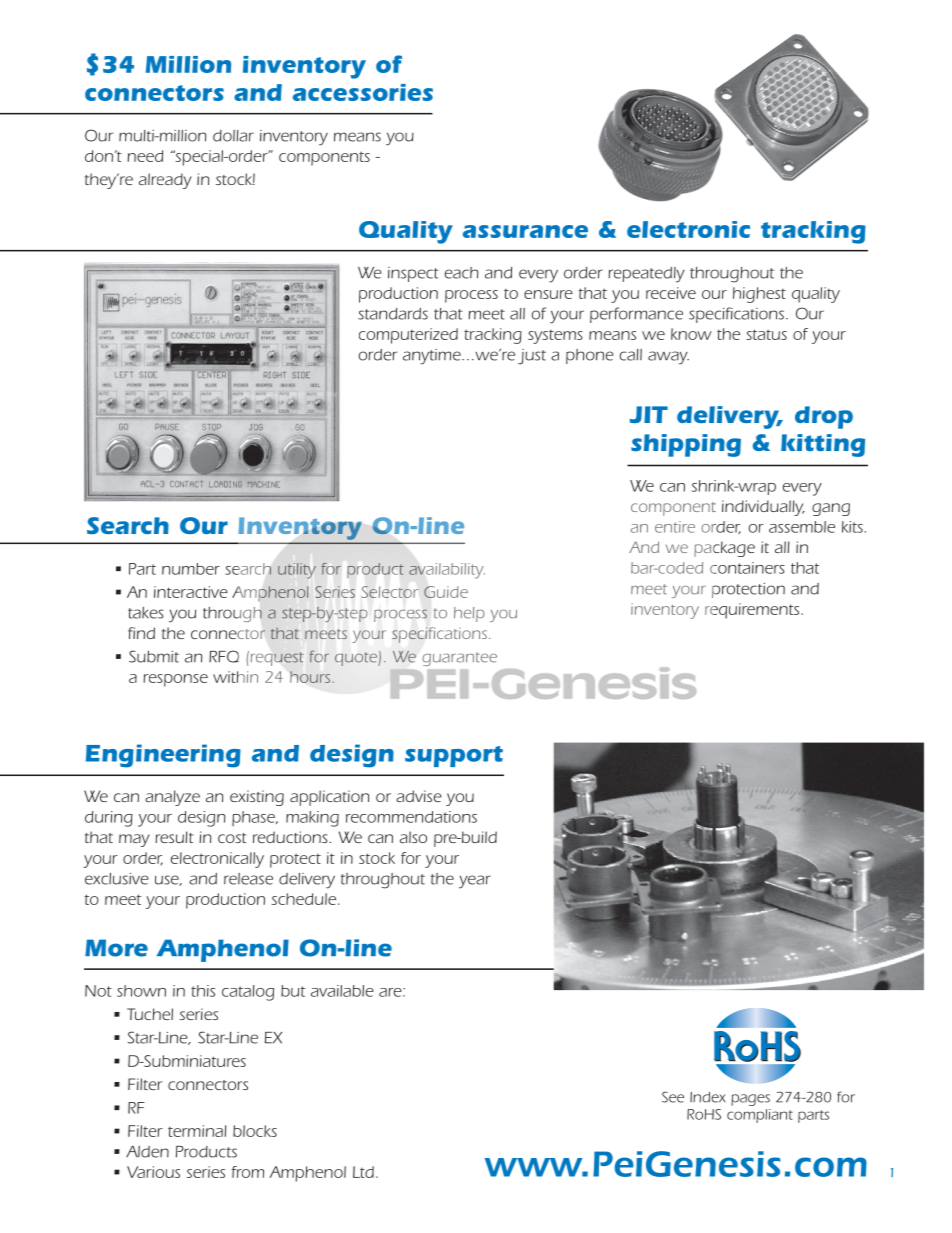 The width and height of the screenshot is (952, 1233). What do you see at coordinates (750, 1100) in the screenshot?
I see `pages` at bounding box center [750, 1100].
